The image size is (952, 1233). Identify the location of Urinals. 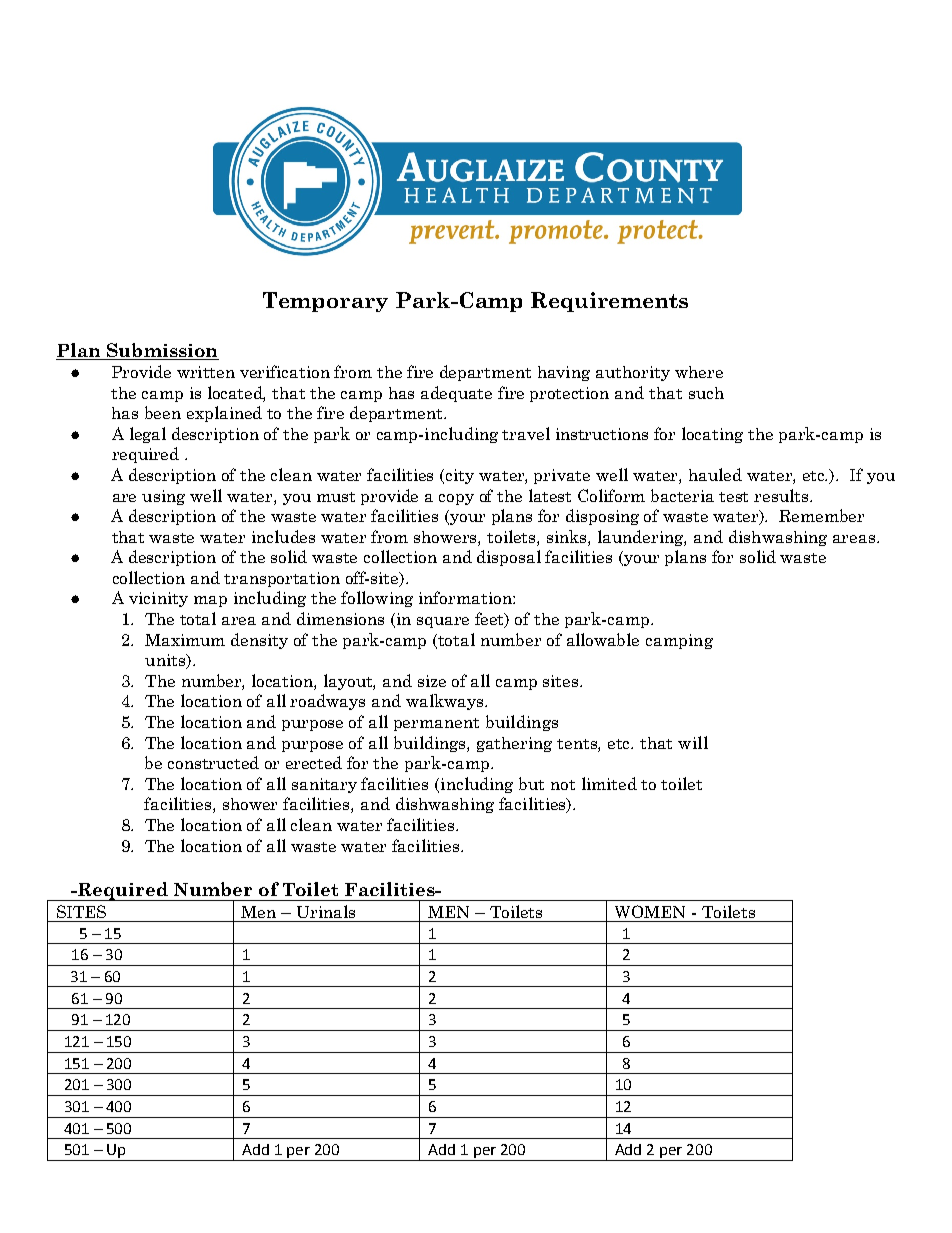
(326, 911).
